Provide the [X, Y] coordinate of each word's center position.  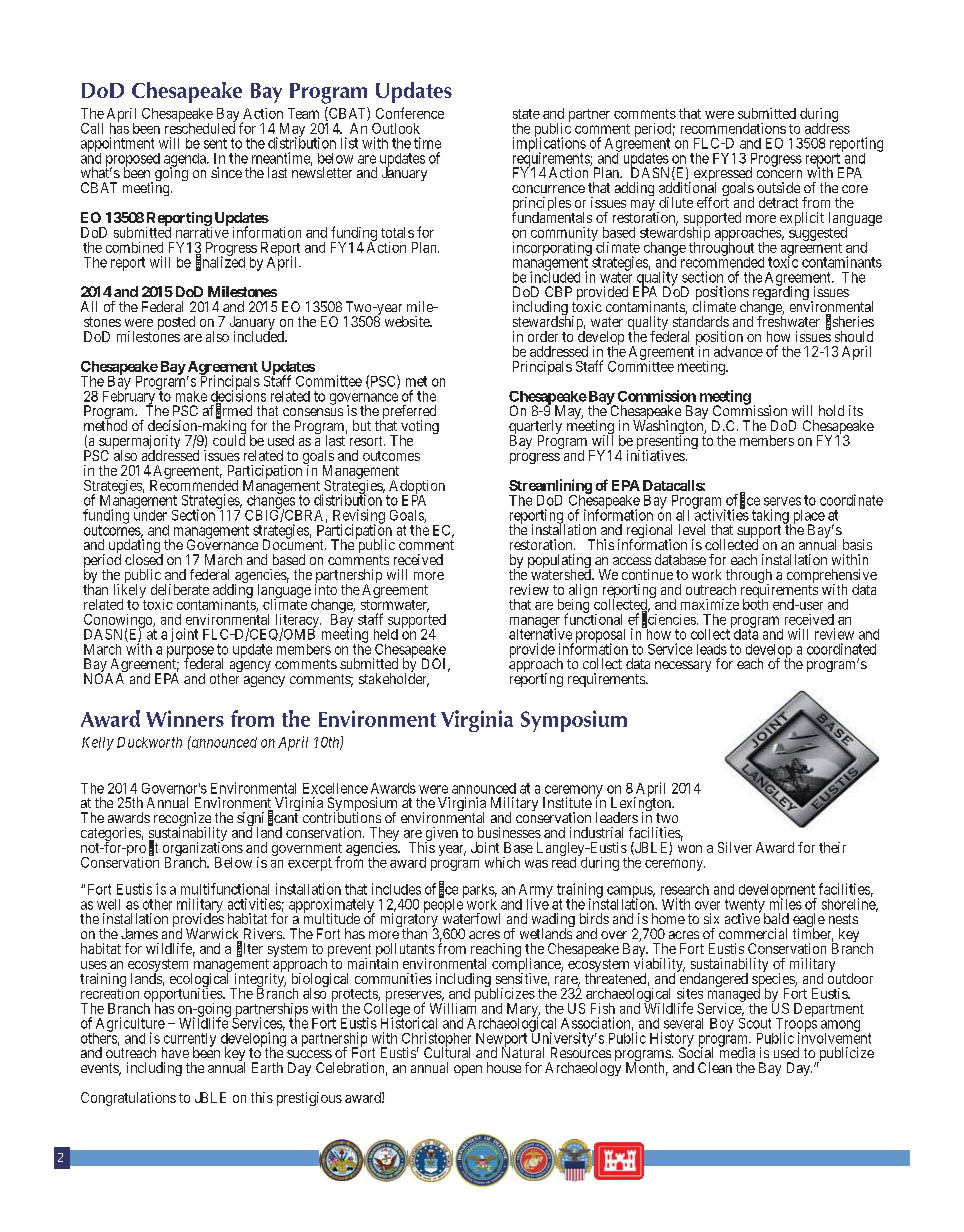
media [737, 1052]
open [468, 1070]
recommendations [733, 128]
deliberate [180, 589]
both [755, 603]
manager [535, 623]
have [175, 1052]
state [526, 114]
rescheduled [200, 127]
